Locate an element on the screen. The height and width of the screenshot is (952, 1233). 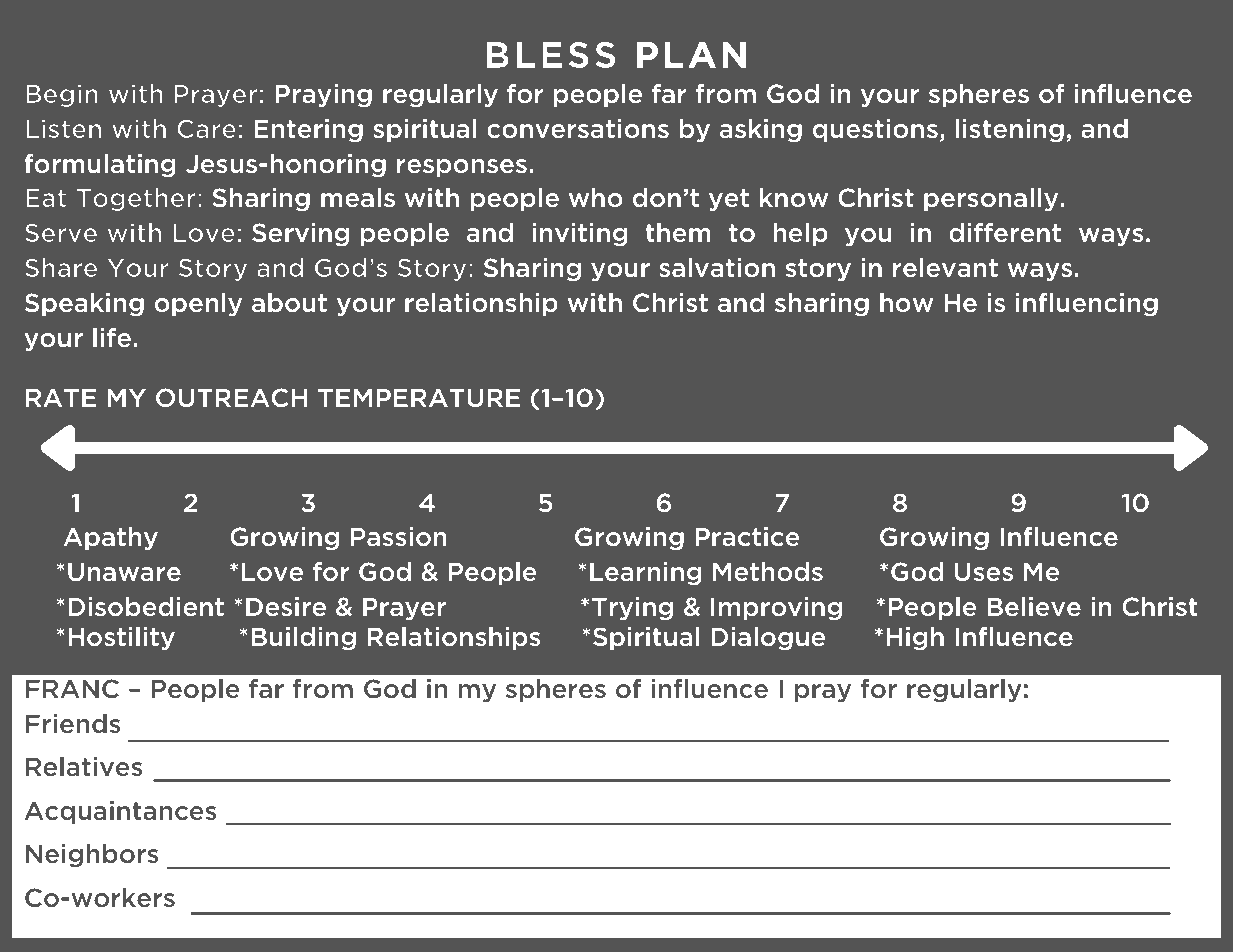
Neighbors is located at coordinates (92, 855).
